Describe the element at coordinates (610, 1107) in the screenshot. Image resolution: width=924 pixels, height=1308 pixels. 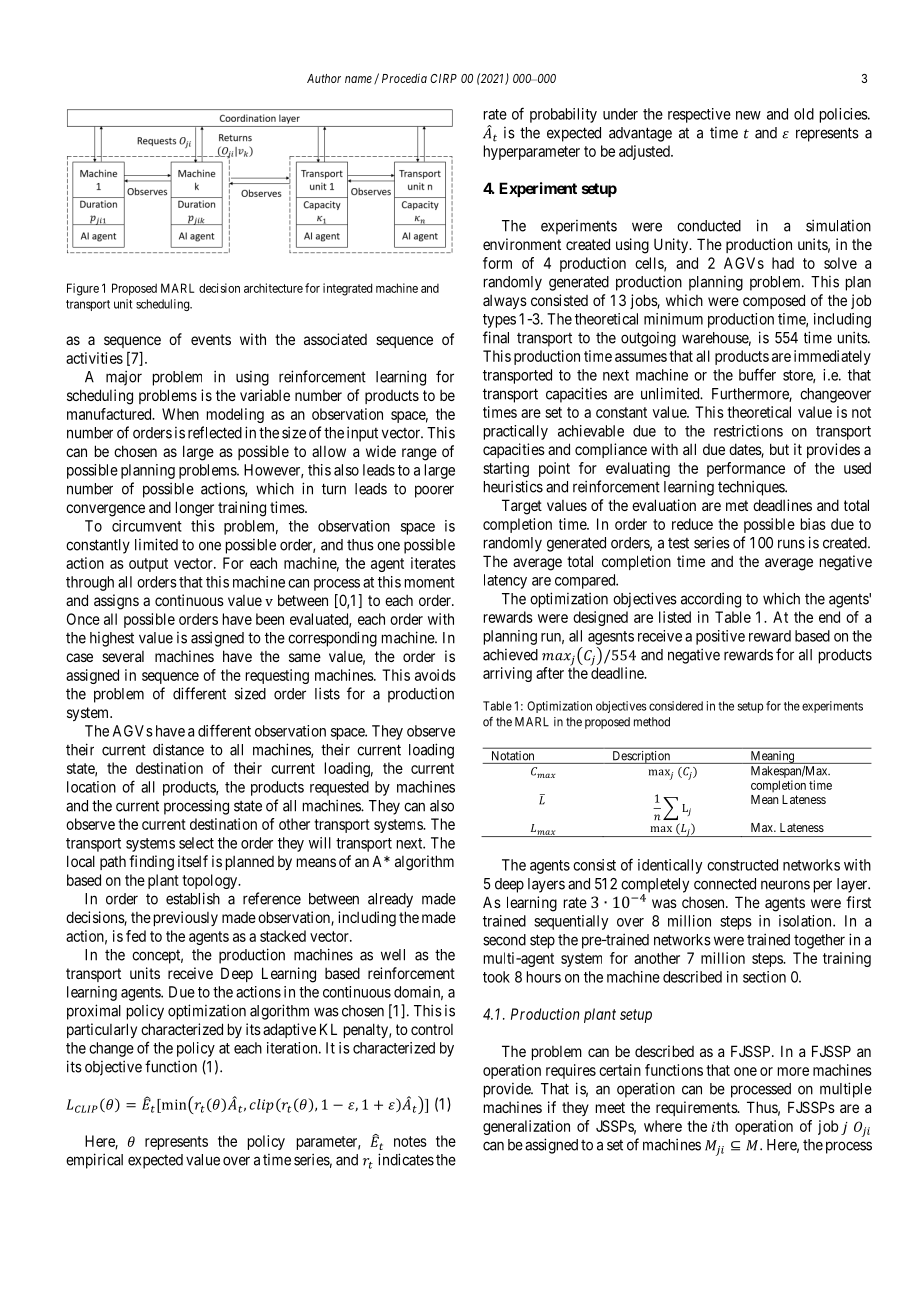
I see `meet` at that location.
